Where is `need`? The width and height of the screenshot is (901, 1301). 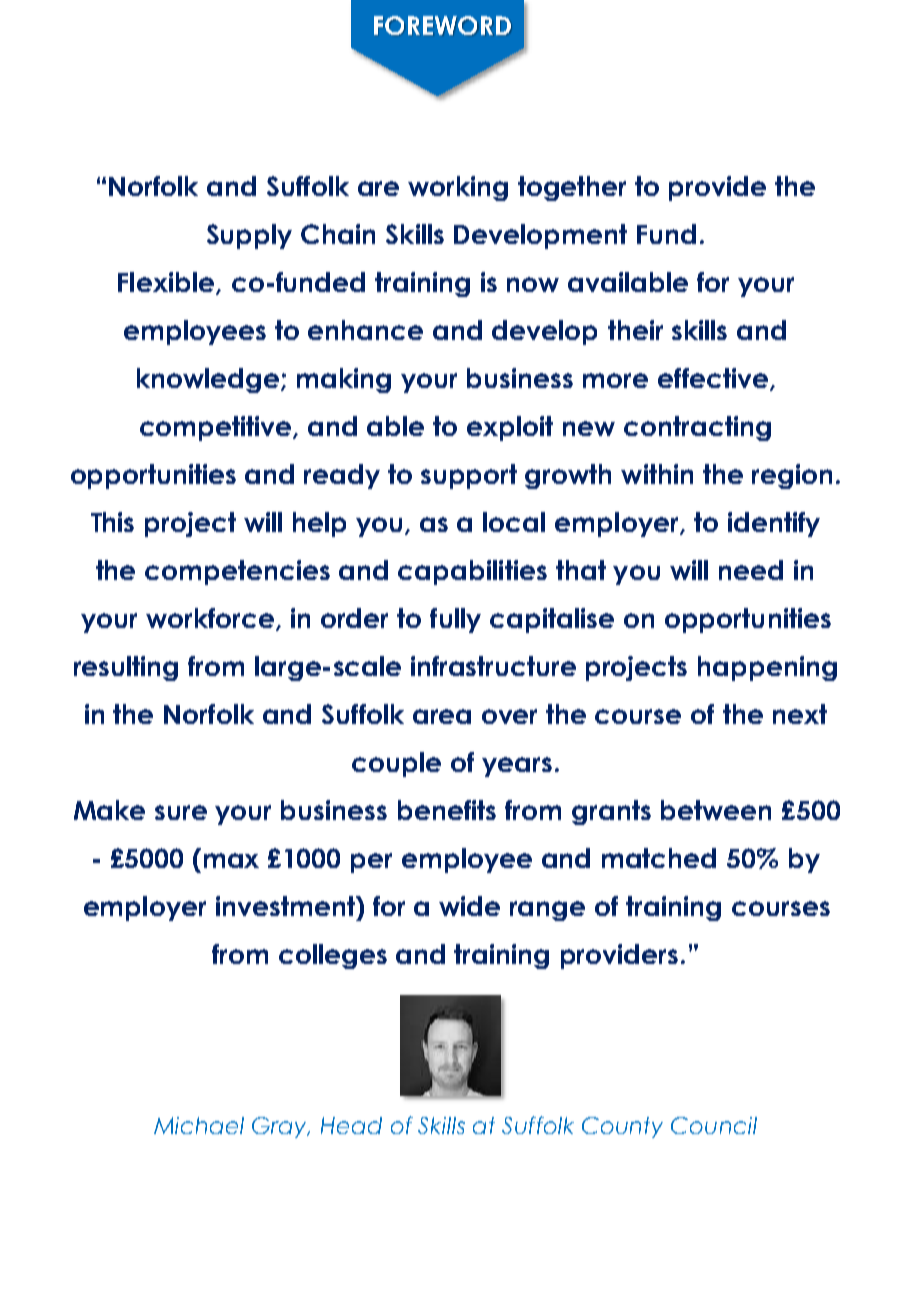
need is located at coordinates (751, 570).
